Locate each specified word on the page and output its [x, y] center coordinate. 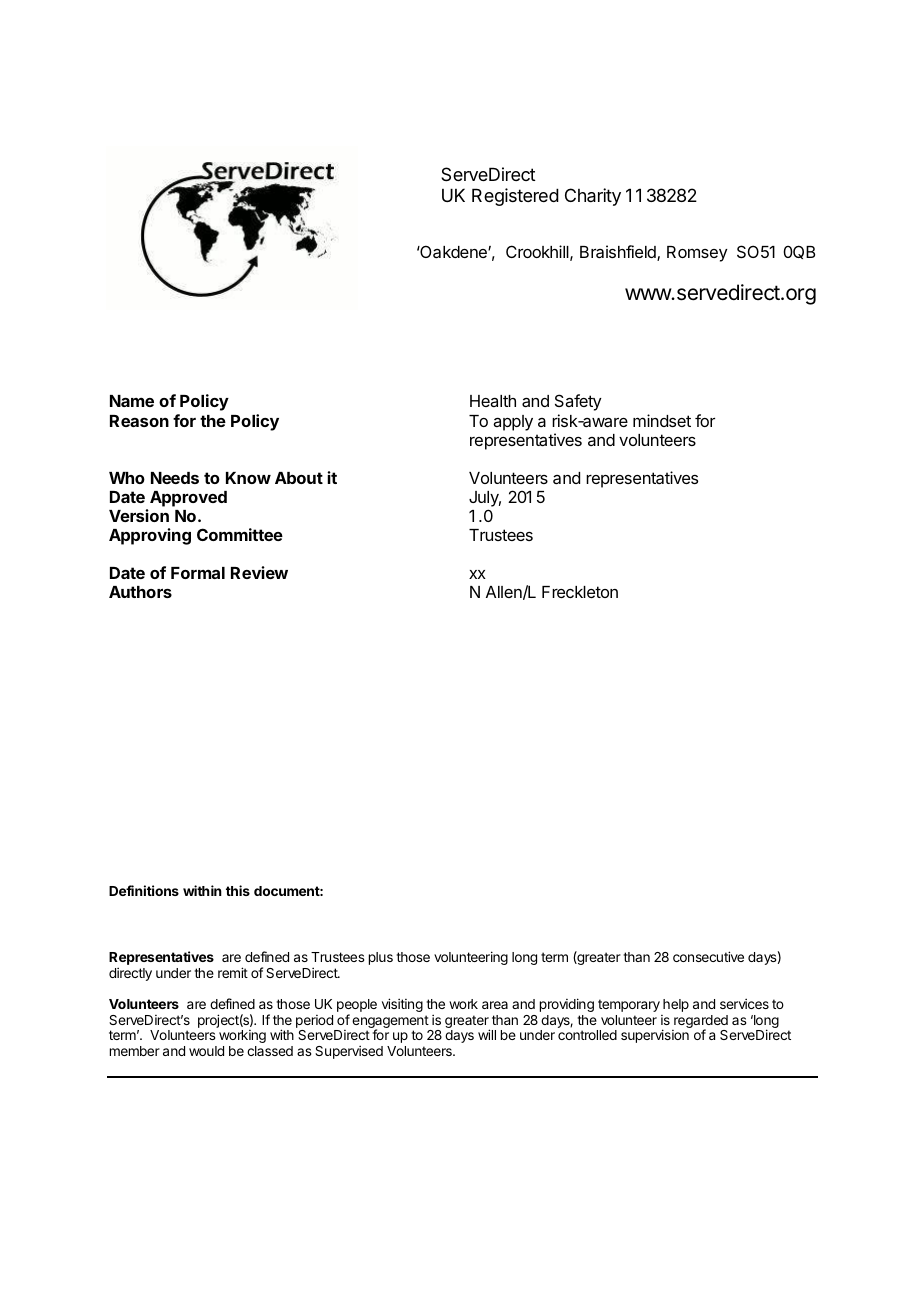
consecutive [708, 956]
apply [513, 423]
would [206, 1051]
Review [259, 572]
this [238, 890]
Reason [139, 421]
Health [493, 401]
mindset [662, 420]
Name [132, 401]
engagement [391, 1023]
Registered [515, 197]
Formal [198, 573]
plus [381, 958]
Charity [593, 197]
